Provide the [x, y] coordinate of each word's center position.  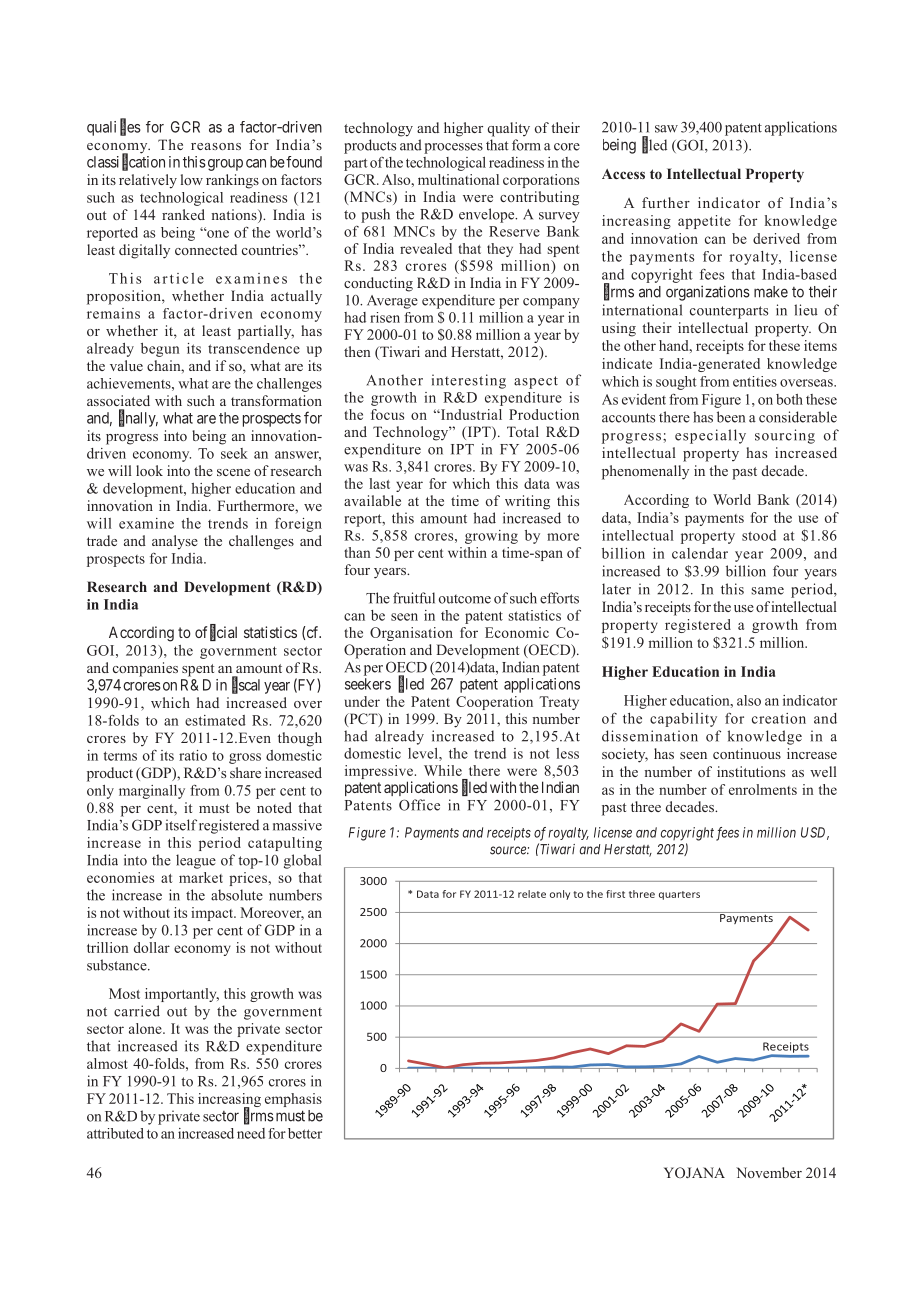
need [251, 1133]
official [216, 633]
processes [453, 148]
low [192, 179]
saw [666, 129]
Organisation [411, 634]
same [767, 591]
